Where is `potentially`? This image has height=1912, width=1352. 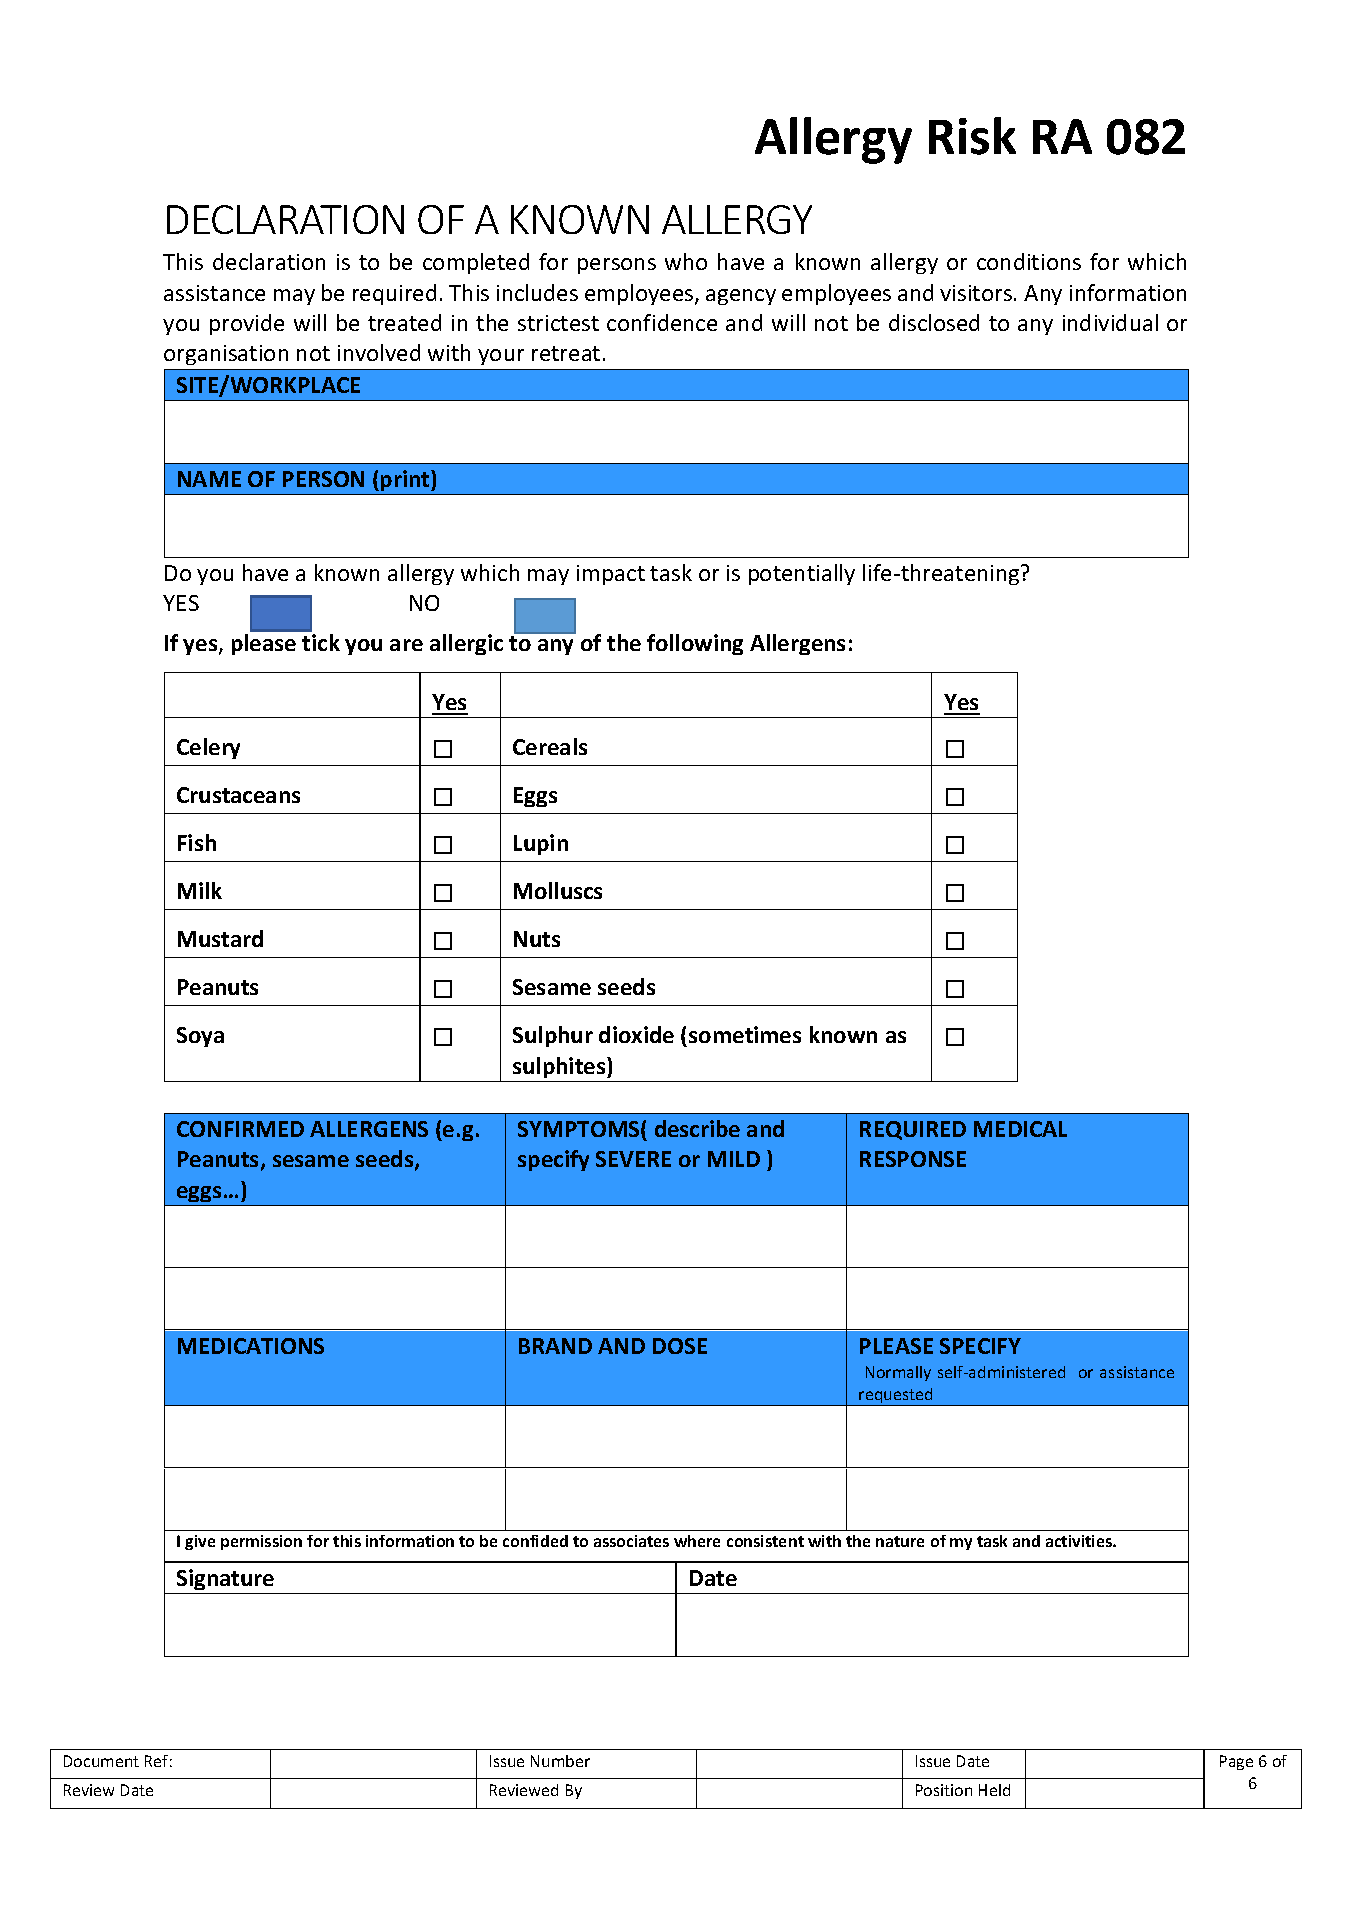
potentially is located at coordinates (802, 574).
